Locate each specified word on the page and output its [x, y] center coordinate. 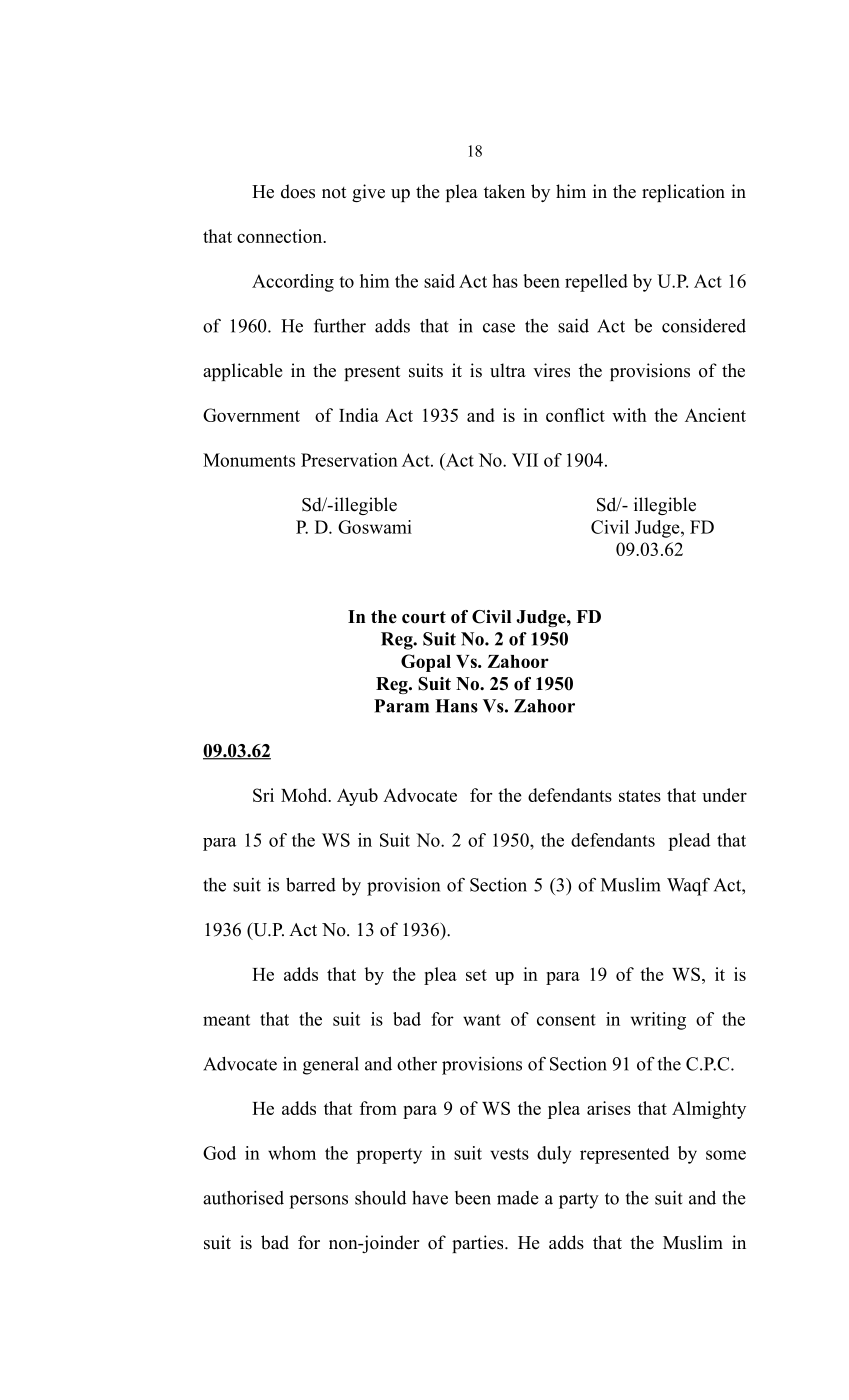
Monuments [249, 460]
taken [504, 191]
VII [525, 460]
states [640, 796]
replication [683, 193]
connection [281, 236]
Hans [456, 706]
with [629, 415]
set [476, 975]
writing [658, 1021]
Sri [263, 795]
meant [226, 1020]
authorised [243, 1198]
